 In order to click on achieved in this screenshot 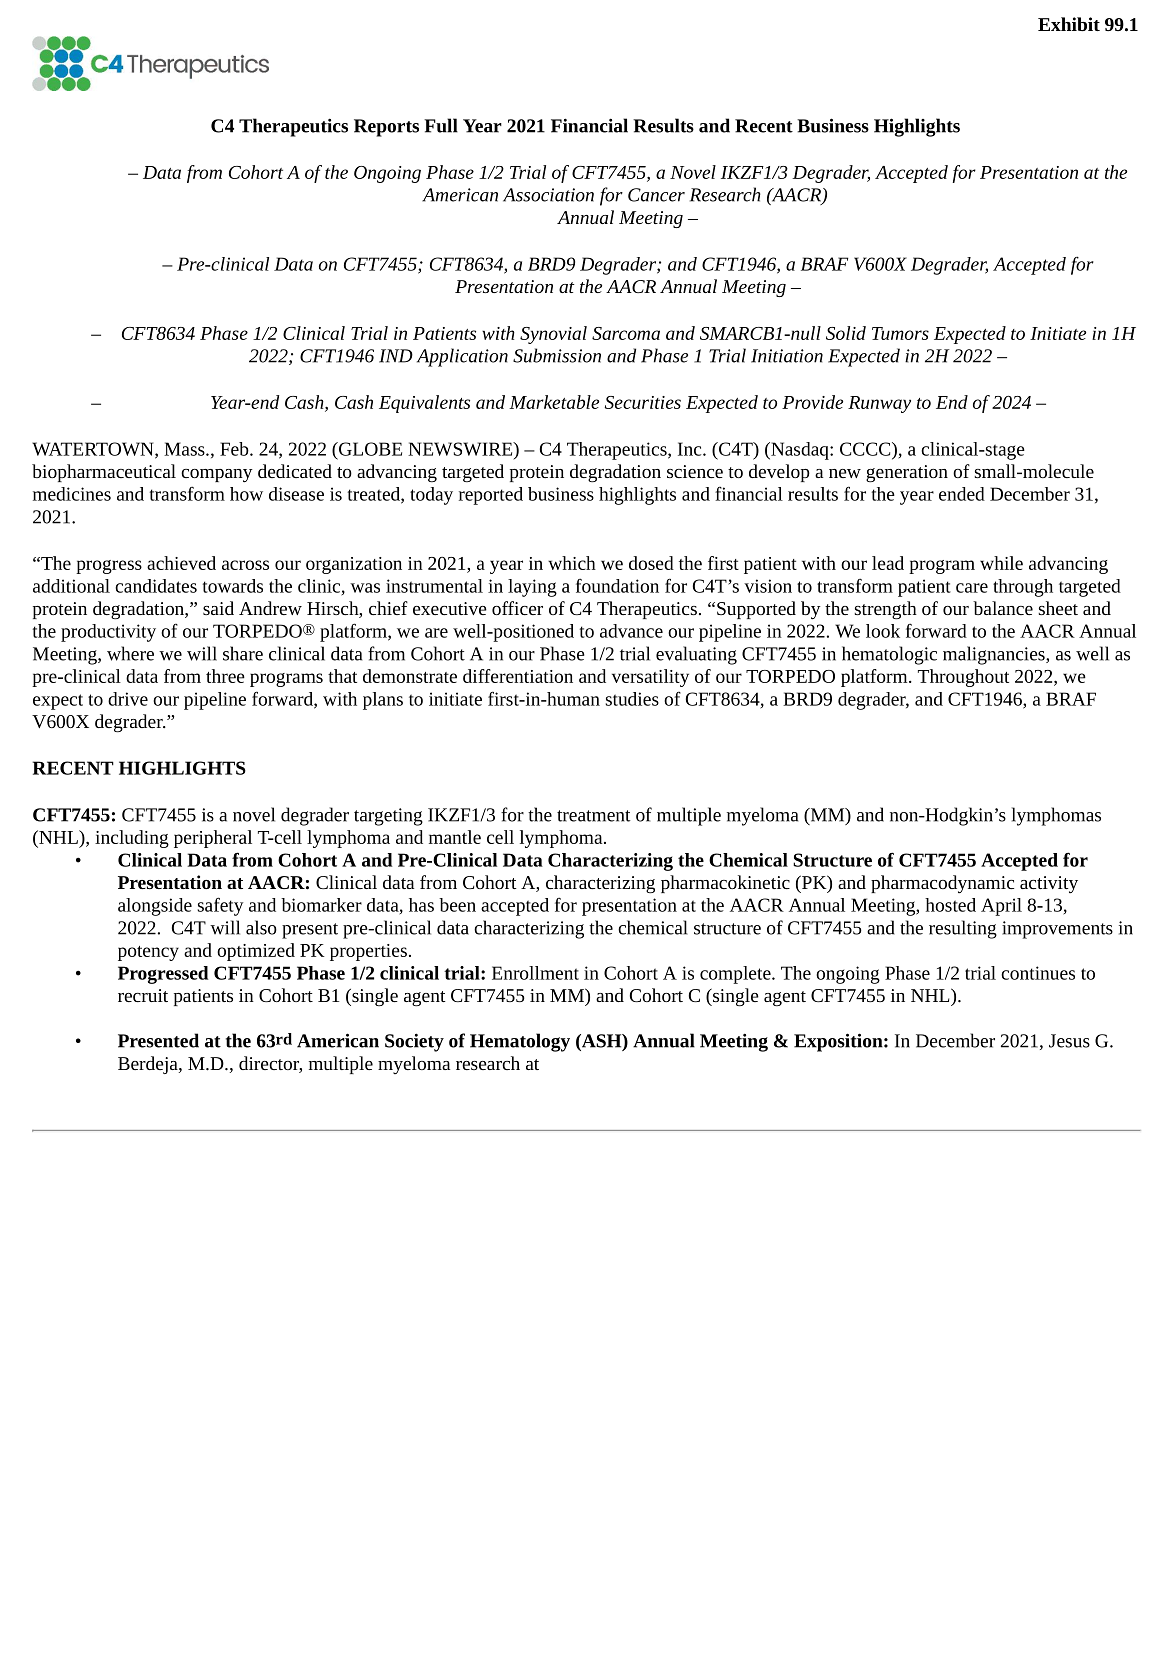, I will do `click(181, 563)`.
